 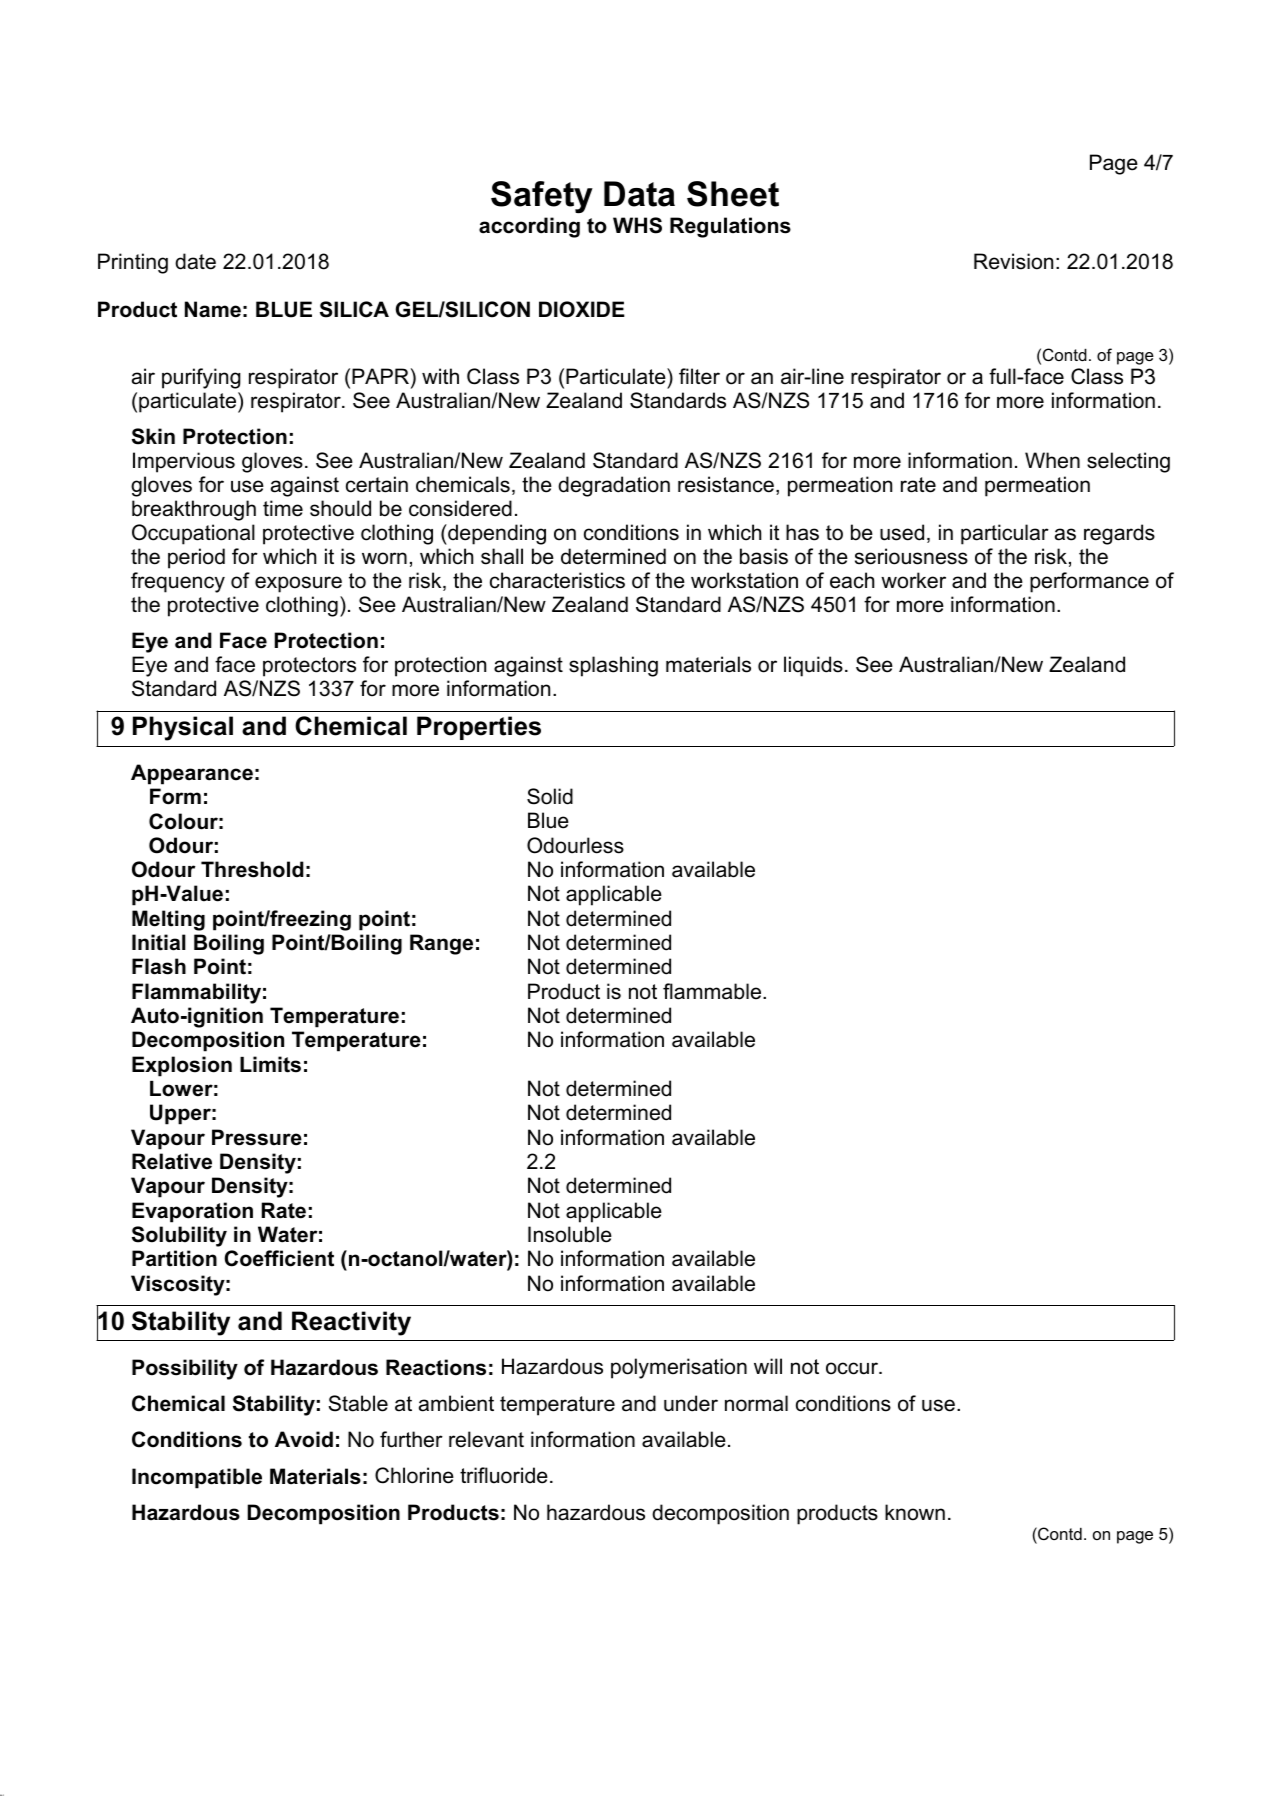 I want to click on under, so click(x=691, y=1403).
